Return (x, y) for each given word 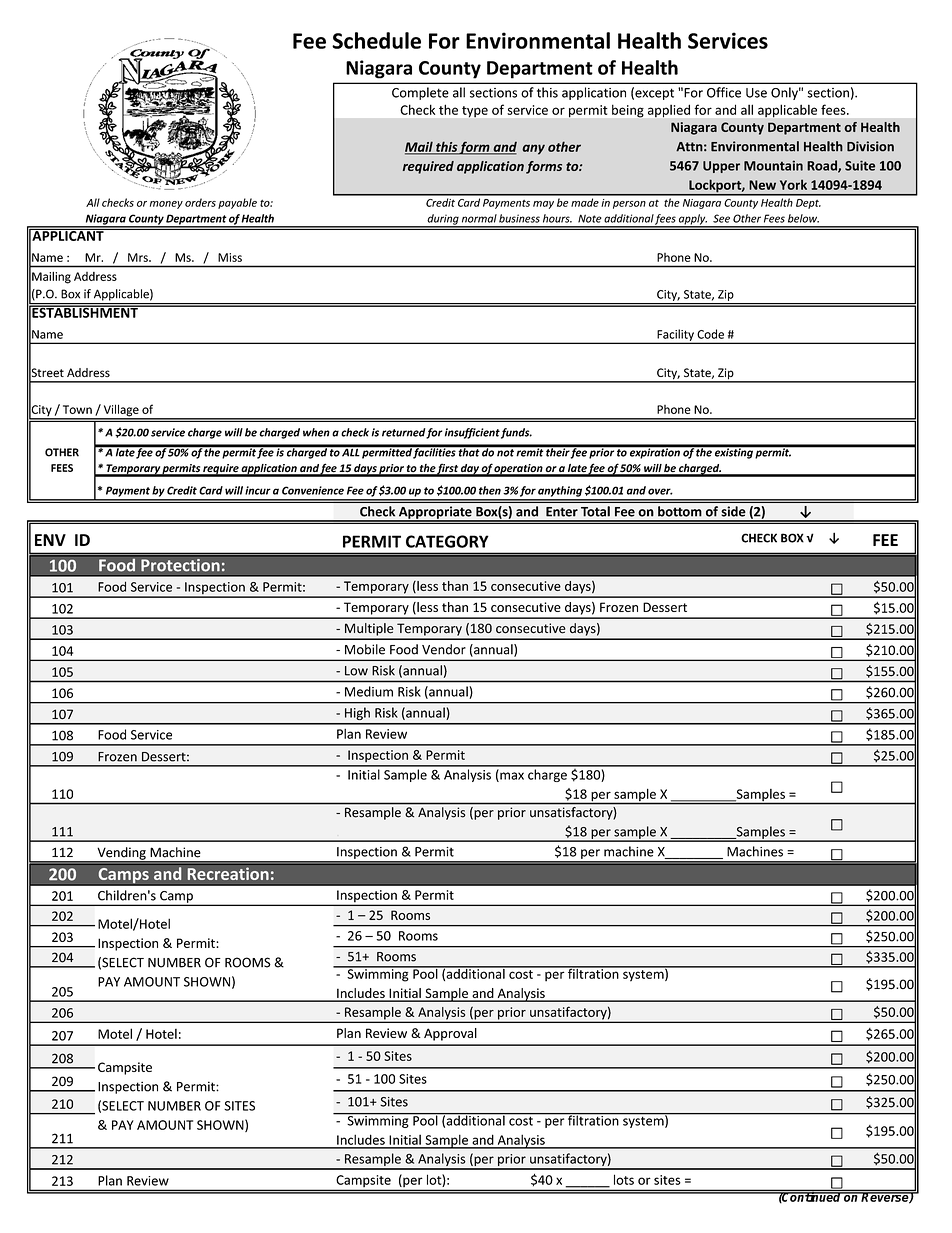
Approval (450, 1034)
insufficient (472, 433)
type (475, 111)
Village (121, 412)
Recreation (228, 873)
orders (200, 202)
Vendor (444, 649)
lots (624, 1179)
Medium (369, 691)
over (660, 491)
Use (756, 93)
